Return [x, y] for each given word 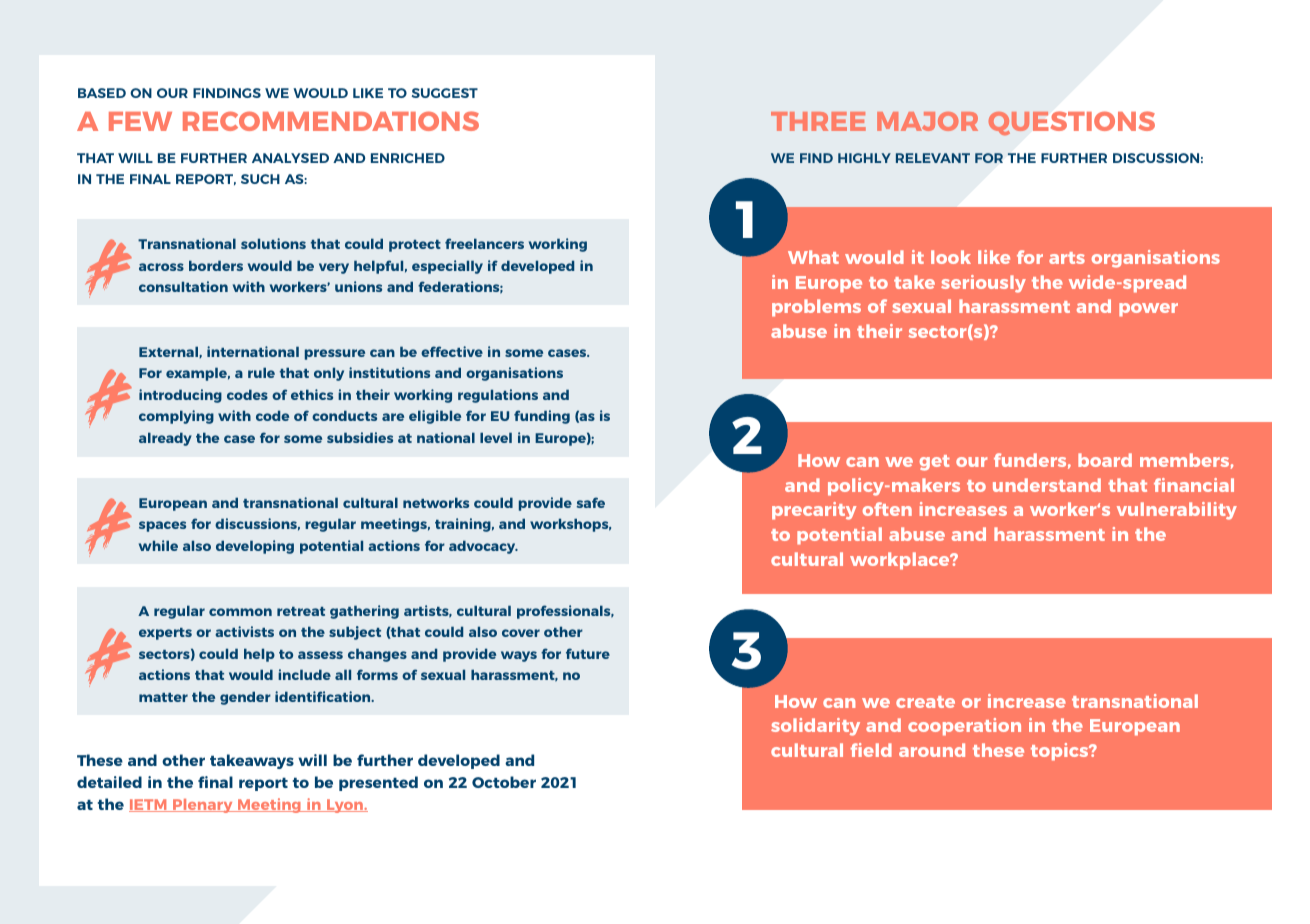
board [1105, 460]
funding [542, 417]
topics [1061, 752]
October [504, 782]
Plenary [203, 806]
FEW [140, 121]
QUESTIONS [1071, 123]
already [165, 439]
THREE [818, 121]
